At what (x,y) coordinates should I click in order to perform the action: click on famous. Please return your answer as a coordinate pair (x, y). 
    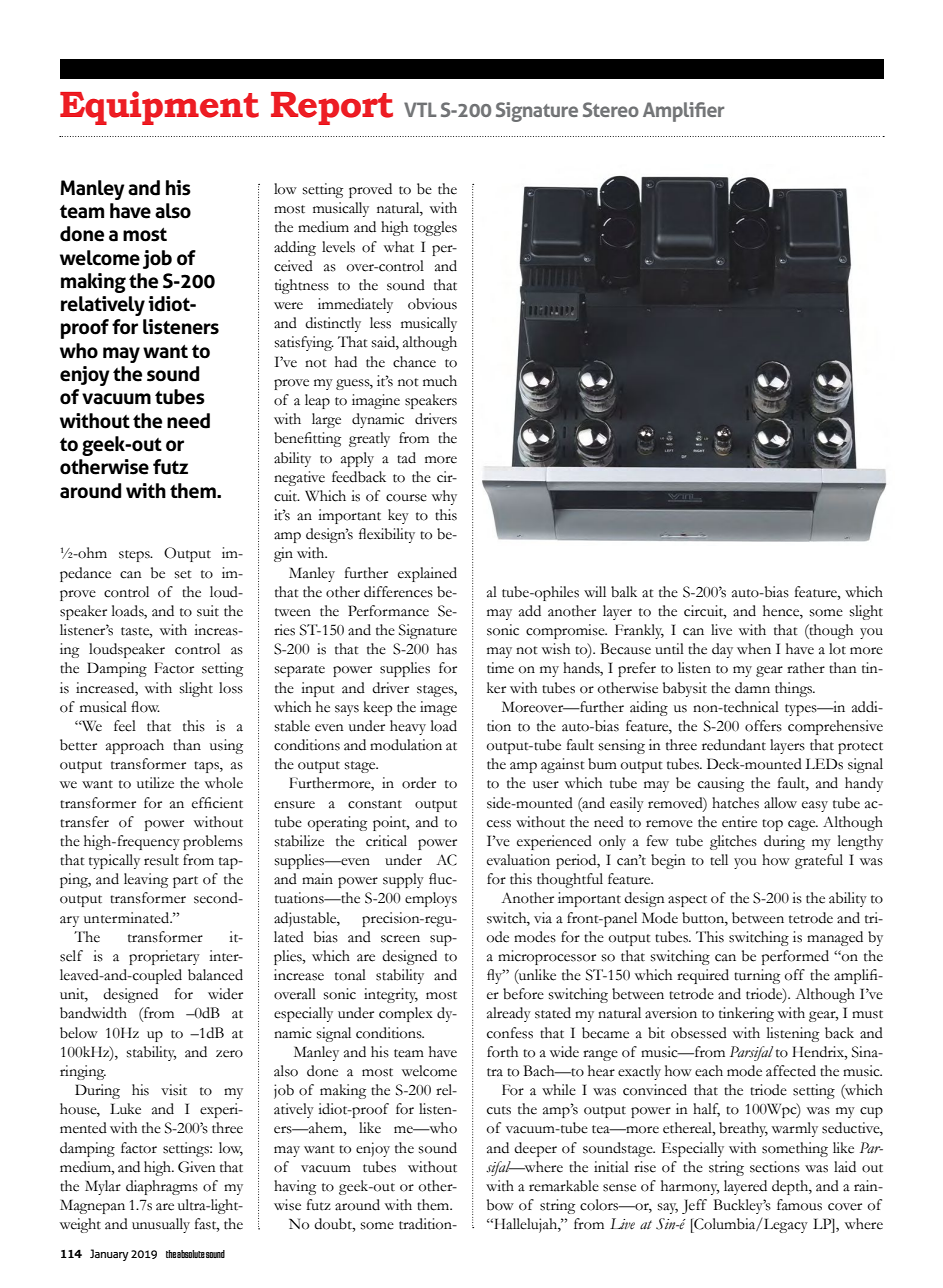
    Looking at the image, I should click on (799, 1205).
